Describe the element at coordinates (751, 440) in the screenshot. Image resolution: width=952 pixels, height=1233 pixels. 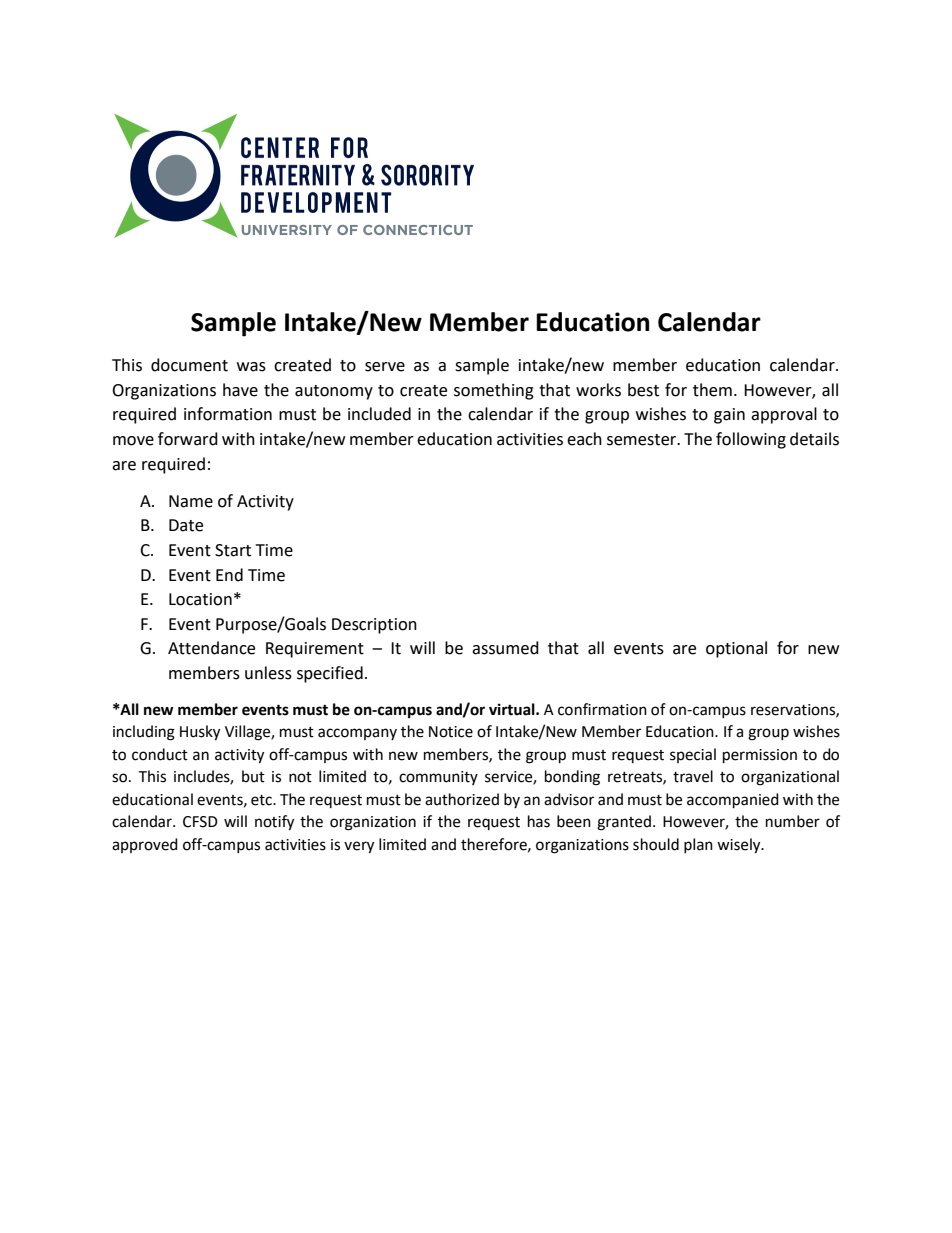
I see `following` at that location.
